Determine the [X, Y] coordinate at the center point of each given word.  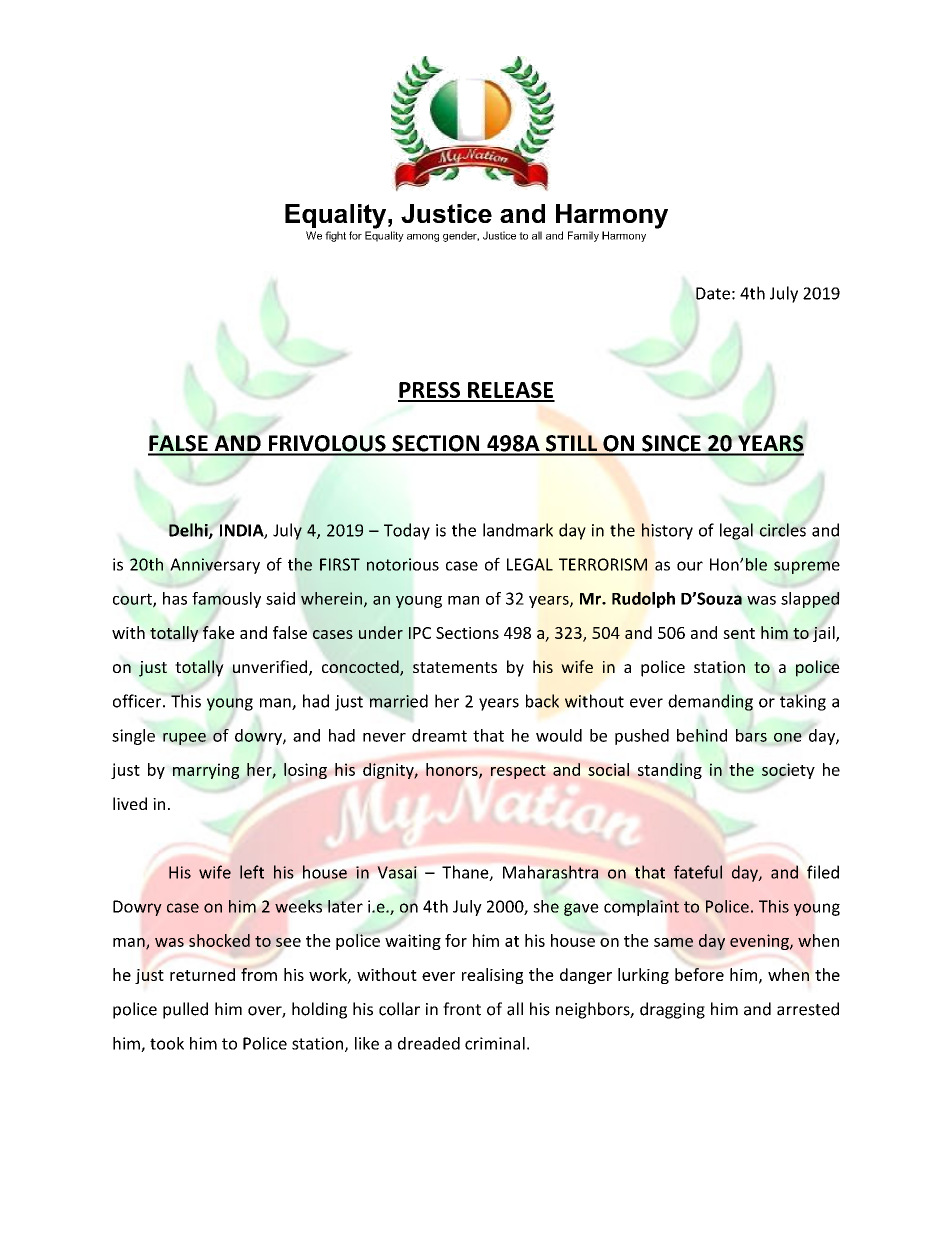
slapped [810, 600]
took [167, 1043]
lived [130, 803]
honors [453, 770]
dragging [672, 1010]
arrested [808, 1009]
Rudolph [643, 600]
